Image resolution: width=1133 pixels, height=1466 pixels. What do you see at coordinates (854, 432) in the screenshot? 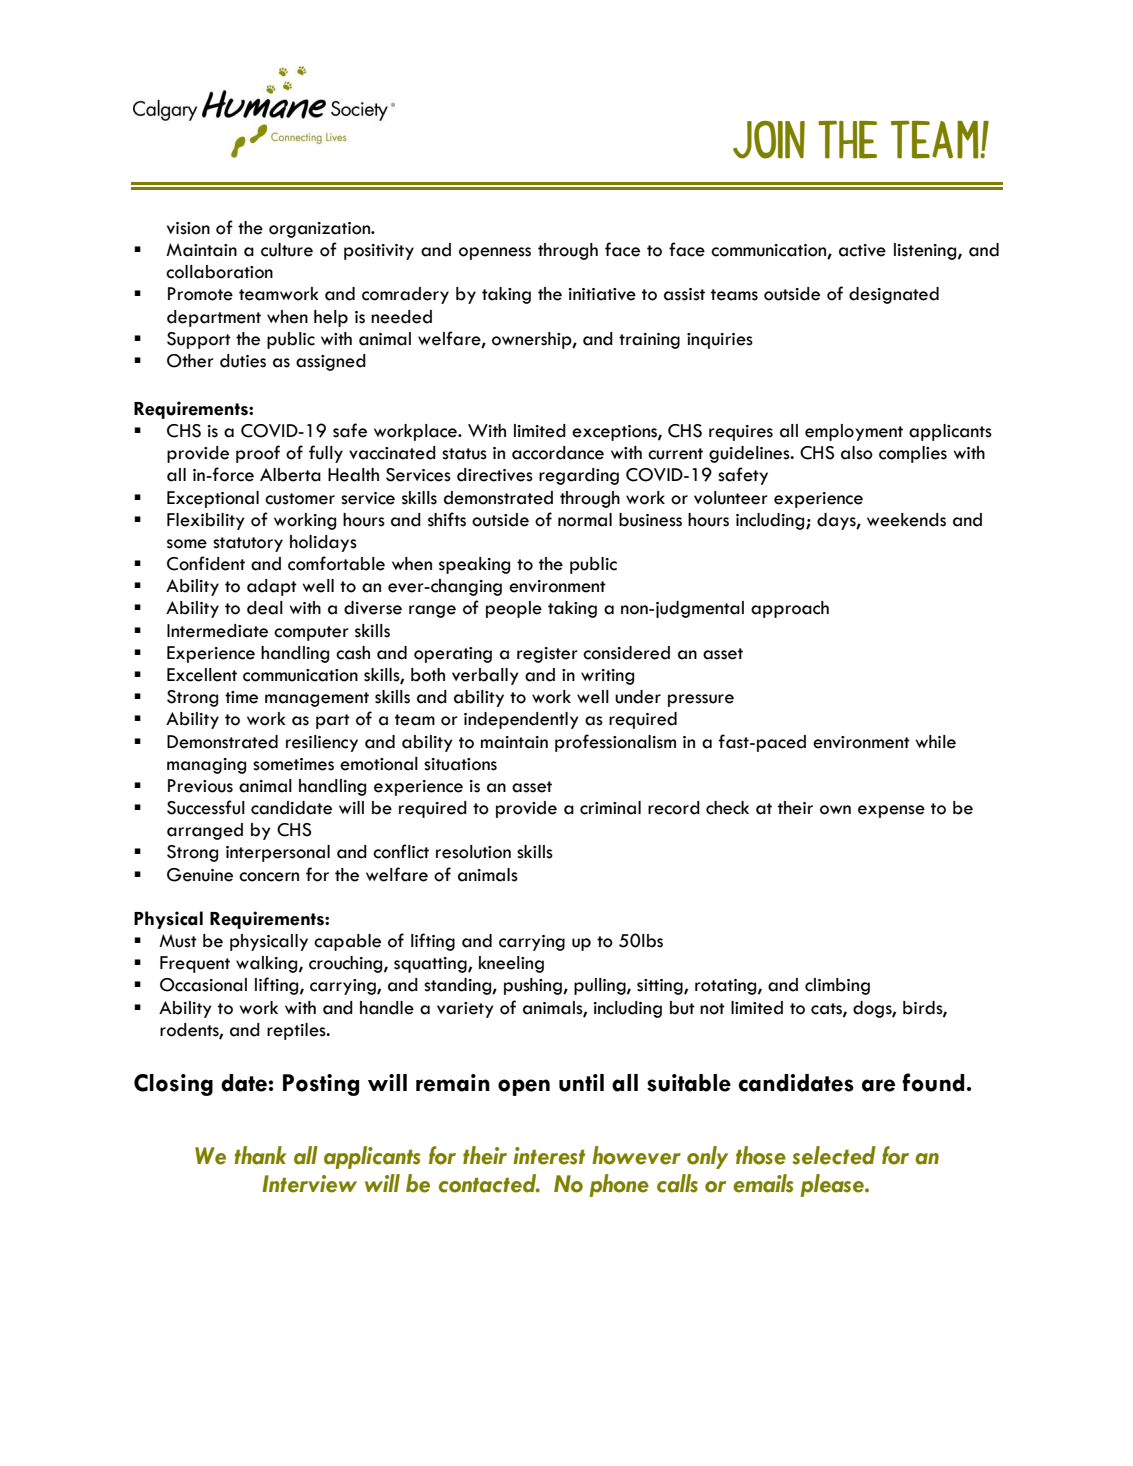
I see `employment` at bounding box center [854, 432].
